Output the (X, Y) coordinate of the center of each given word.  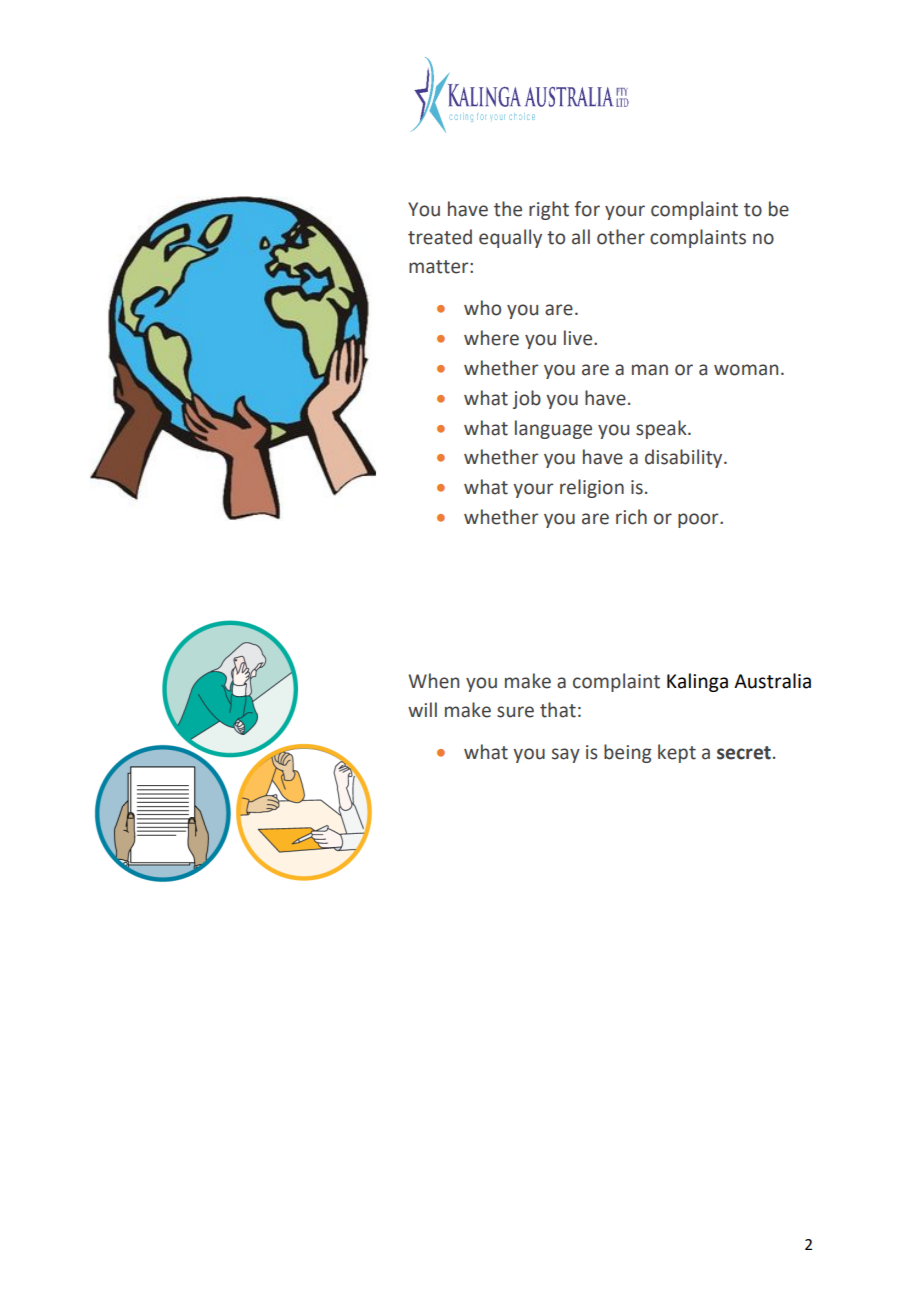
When (433, 681)
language (553, 429)
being (628, 753)
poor (699, 520)
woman (746, 370)
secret (744, 753)
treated (440, 237)
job (527, 399)
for (587, 209)
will (422, 709)
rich (631, 517)
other (621, 237)
